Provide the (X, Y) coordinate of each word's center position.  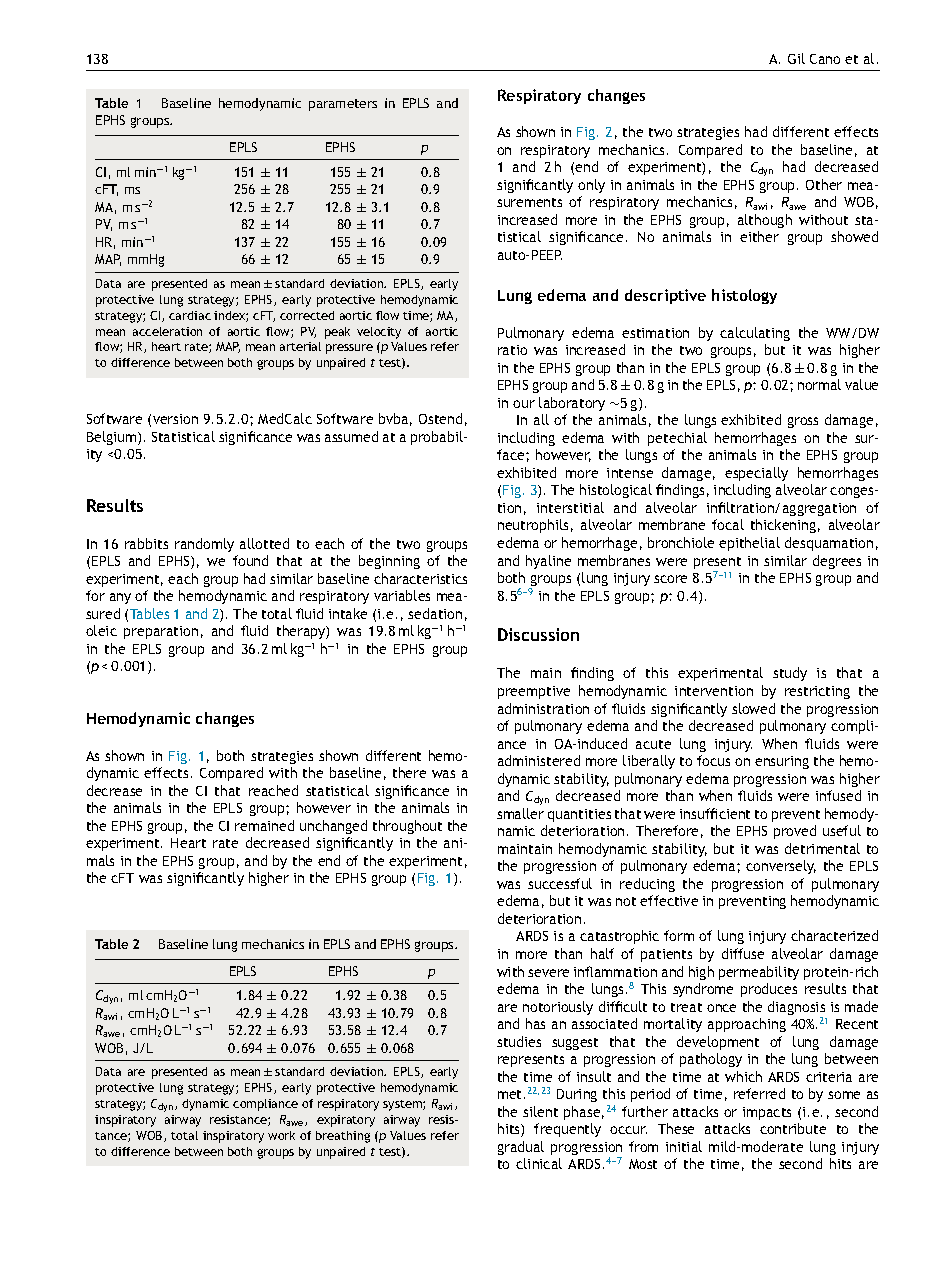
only (591, 186)
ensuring (782, 762)
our (524, 404)
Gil (796, 58)
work (281, 1135)
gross (803, 422)
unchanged (333, 827)
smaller (520, 813)
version (175, 419)
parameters (343, 105)
